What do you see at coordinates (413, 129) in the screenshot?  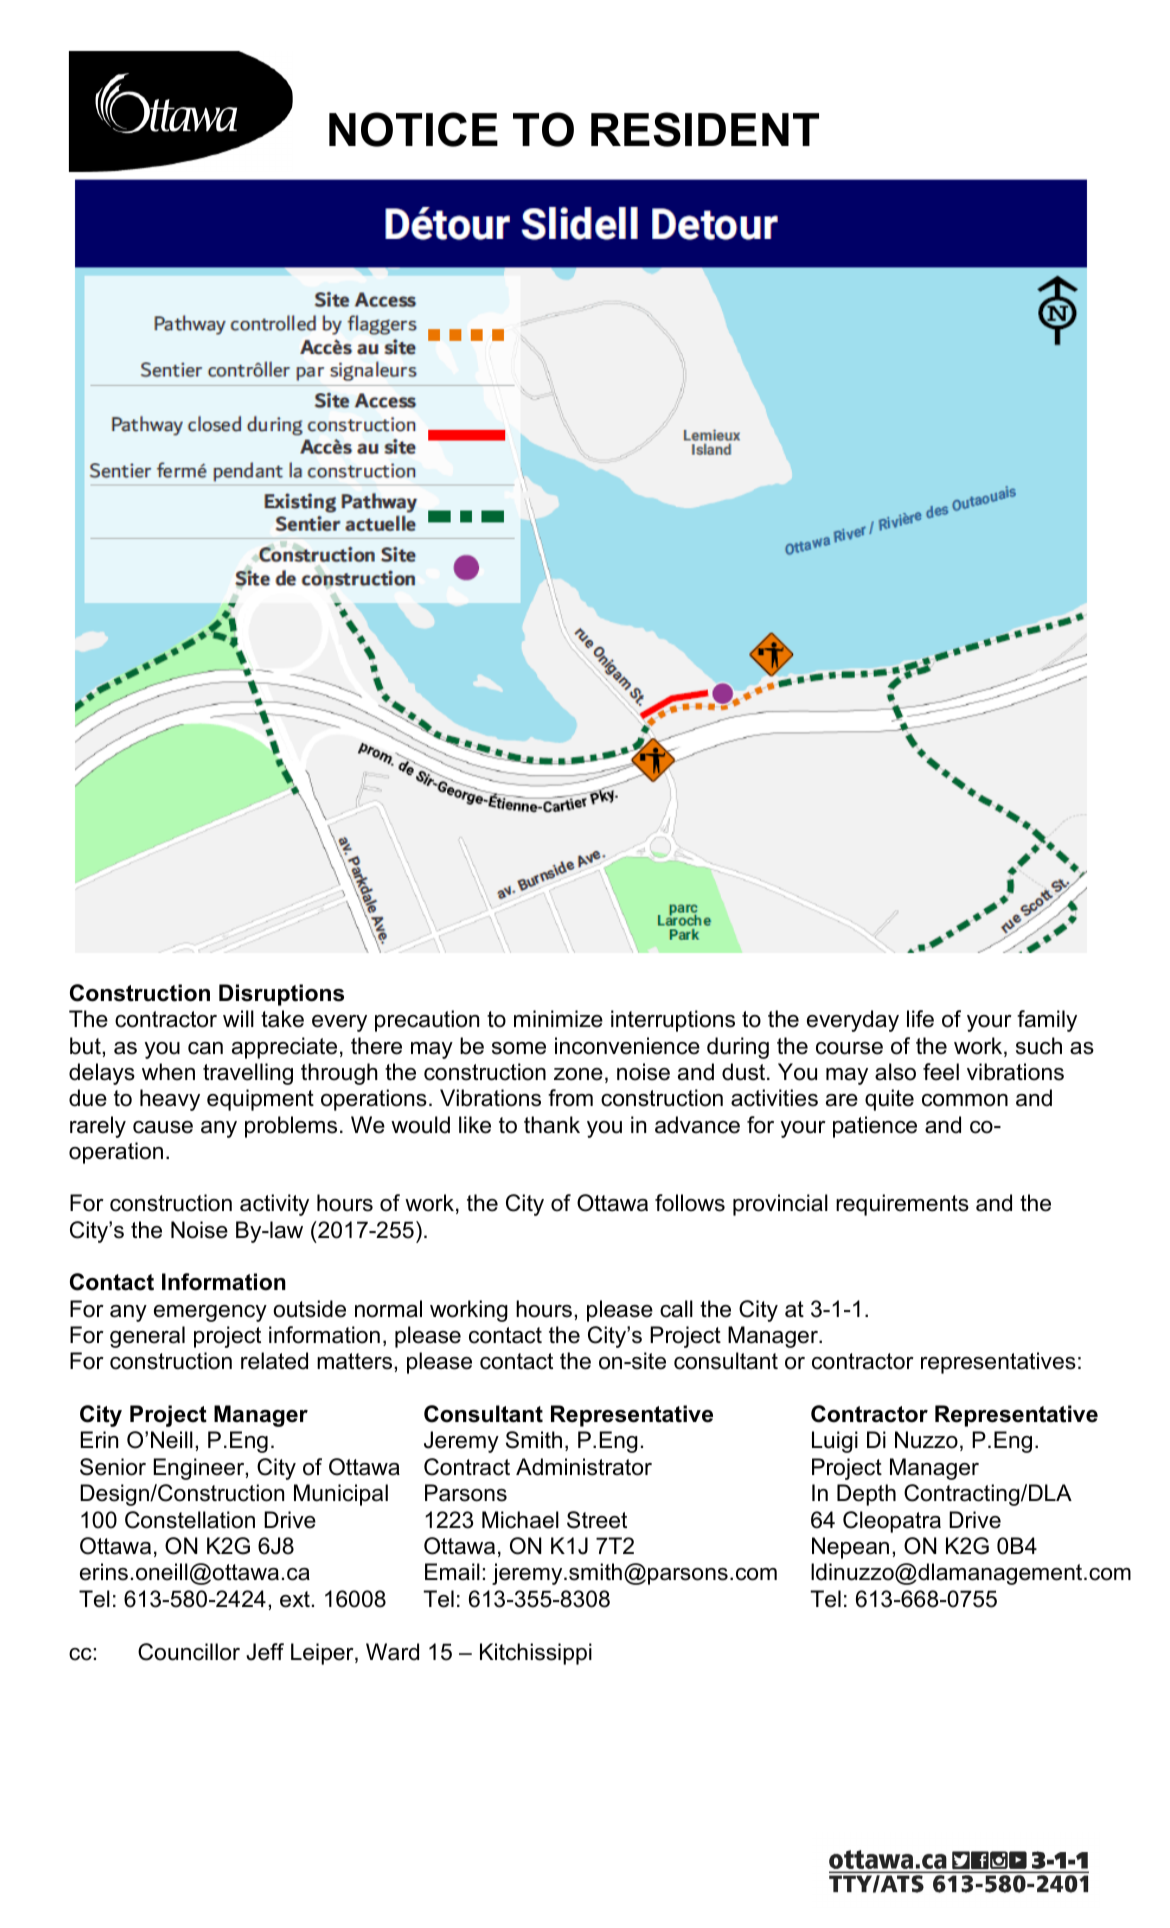 I see `NOTICE` at bounding box center [413, 129].
